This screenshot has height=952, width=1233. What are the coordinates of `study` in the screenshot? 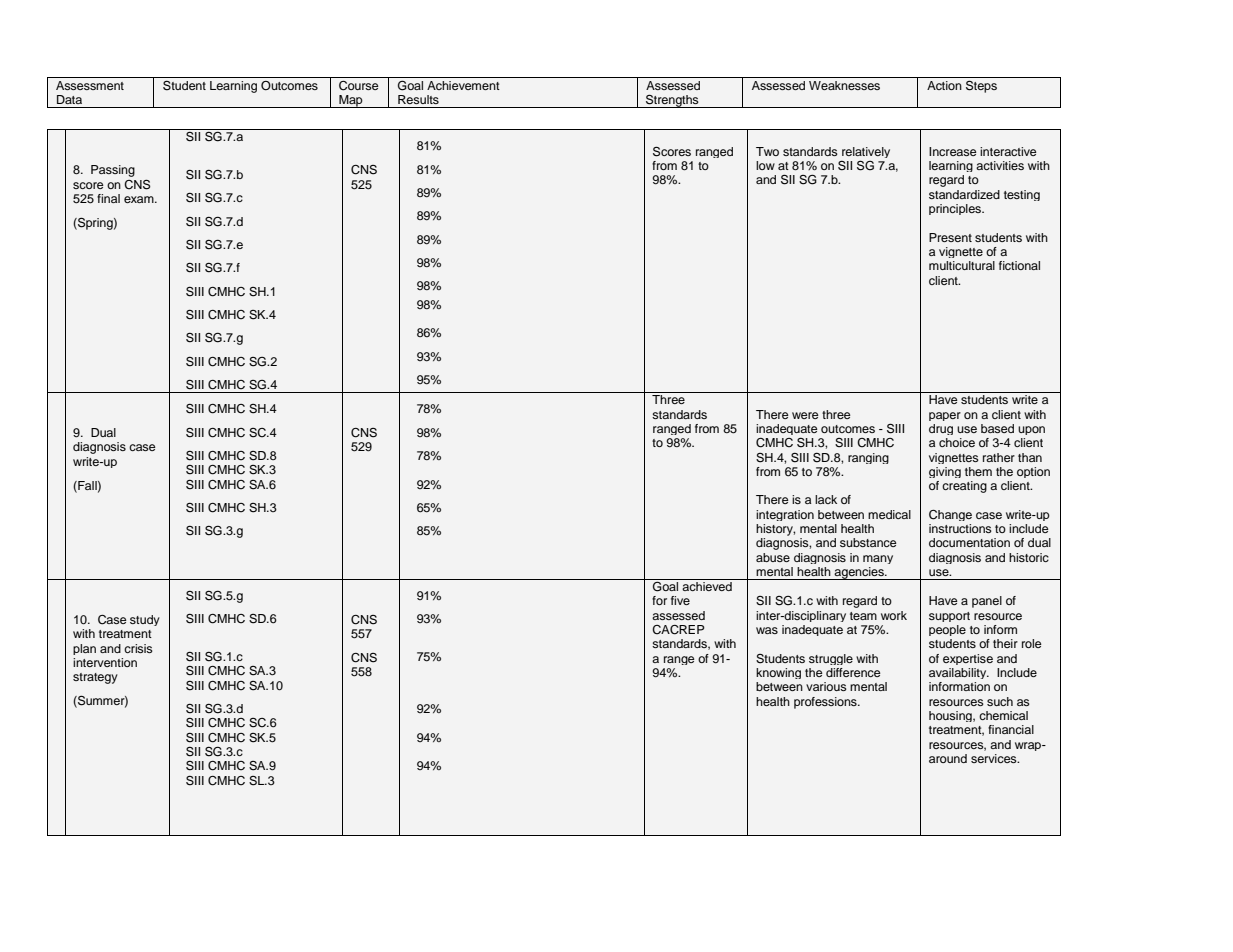 It's located at (145, 620).
